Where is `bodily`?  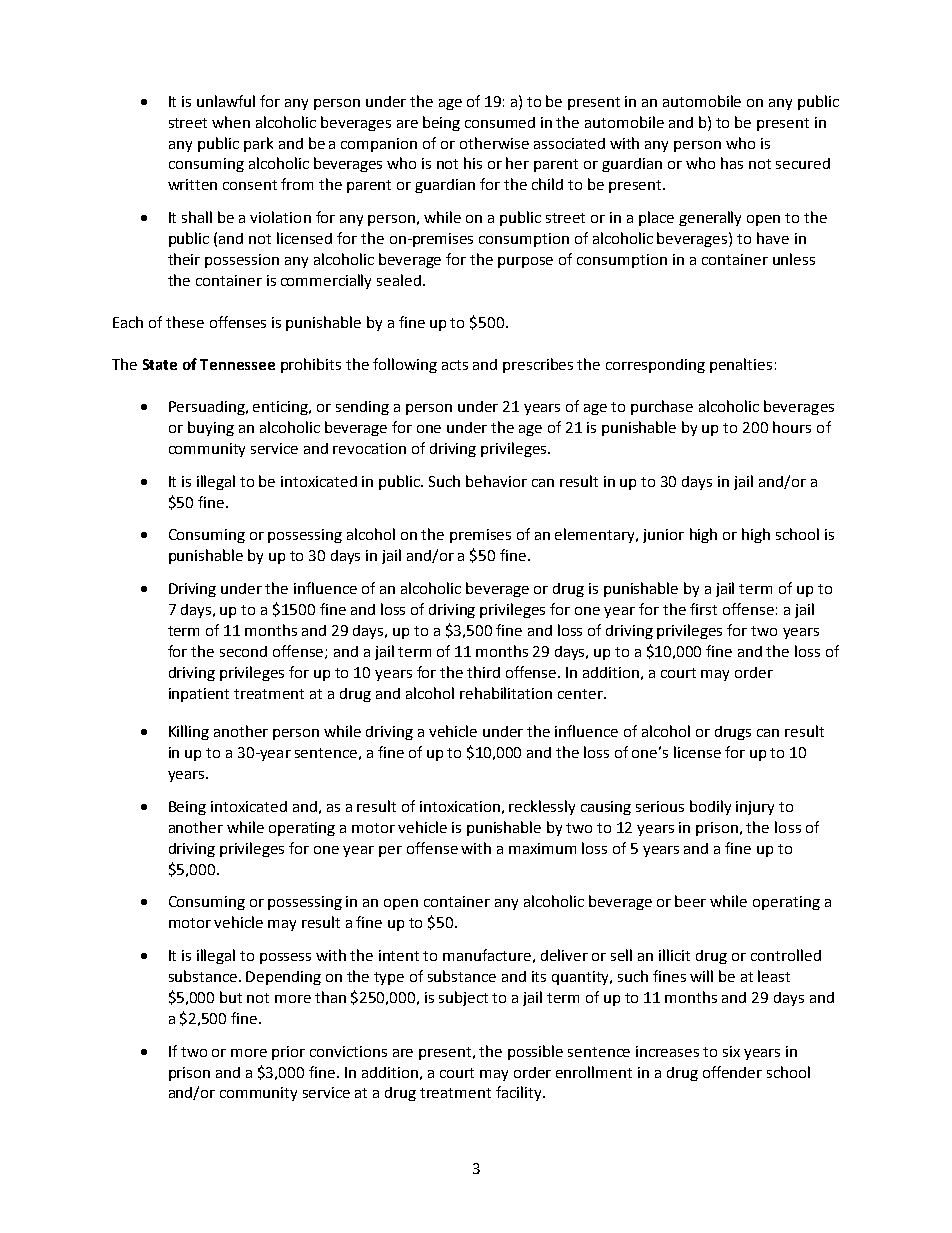
bodily is located at coordinates (710, 807).
